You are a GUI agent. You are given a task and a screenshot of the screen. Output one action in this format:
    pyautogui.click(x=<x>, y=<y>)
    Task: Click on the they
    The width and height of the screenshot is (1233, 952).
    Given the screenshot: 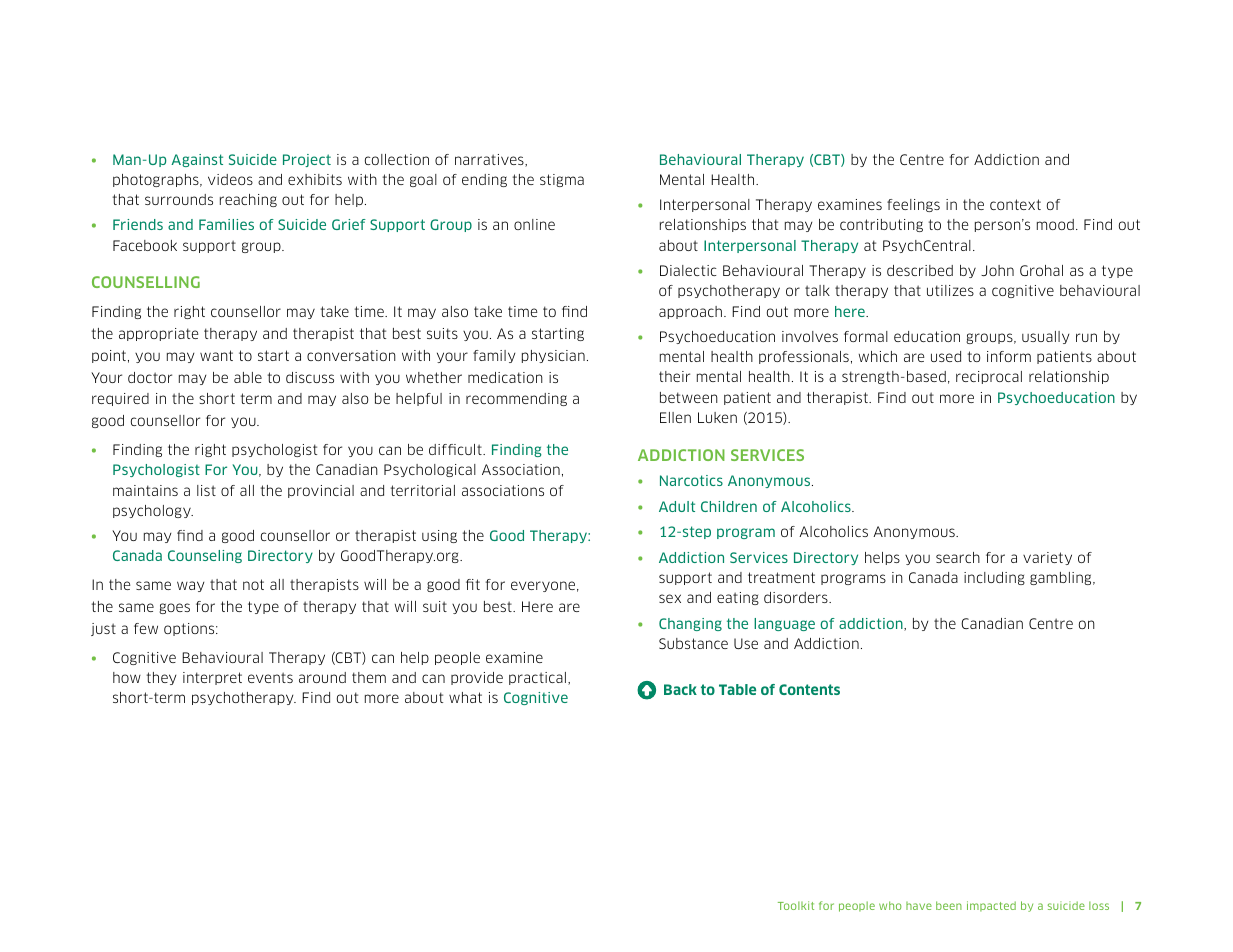 What is the action you would take?
    pyautogui.click(x=161, y=678)
